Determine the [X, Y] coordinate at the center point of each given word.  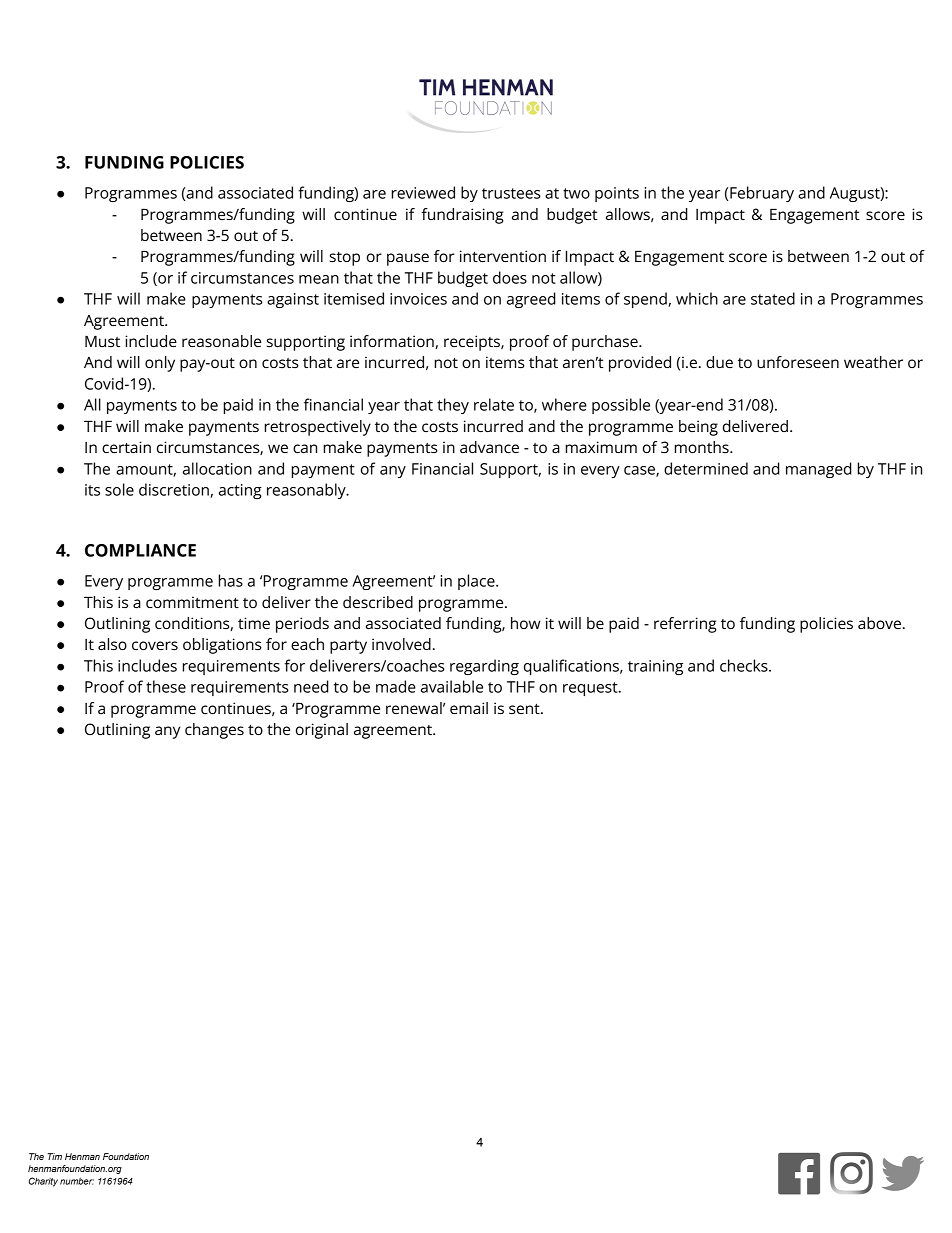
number [77, 1181]
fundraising [462, 216]
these [166, 686]
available [452, 686]
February [762, 194]
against [293, 300]
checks [745, 665]
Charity [43, 1182]
